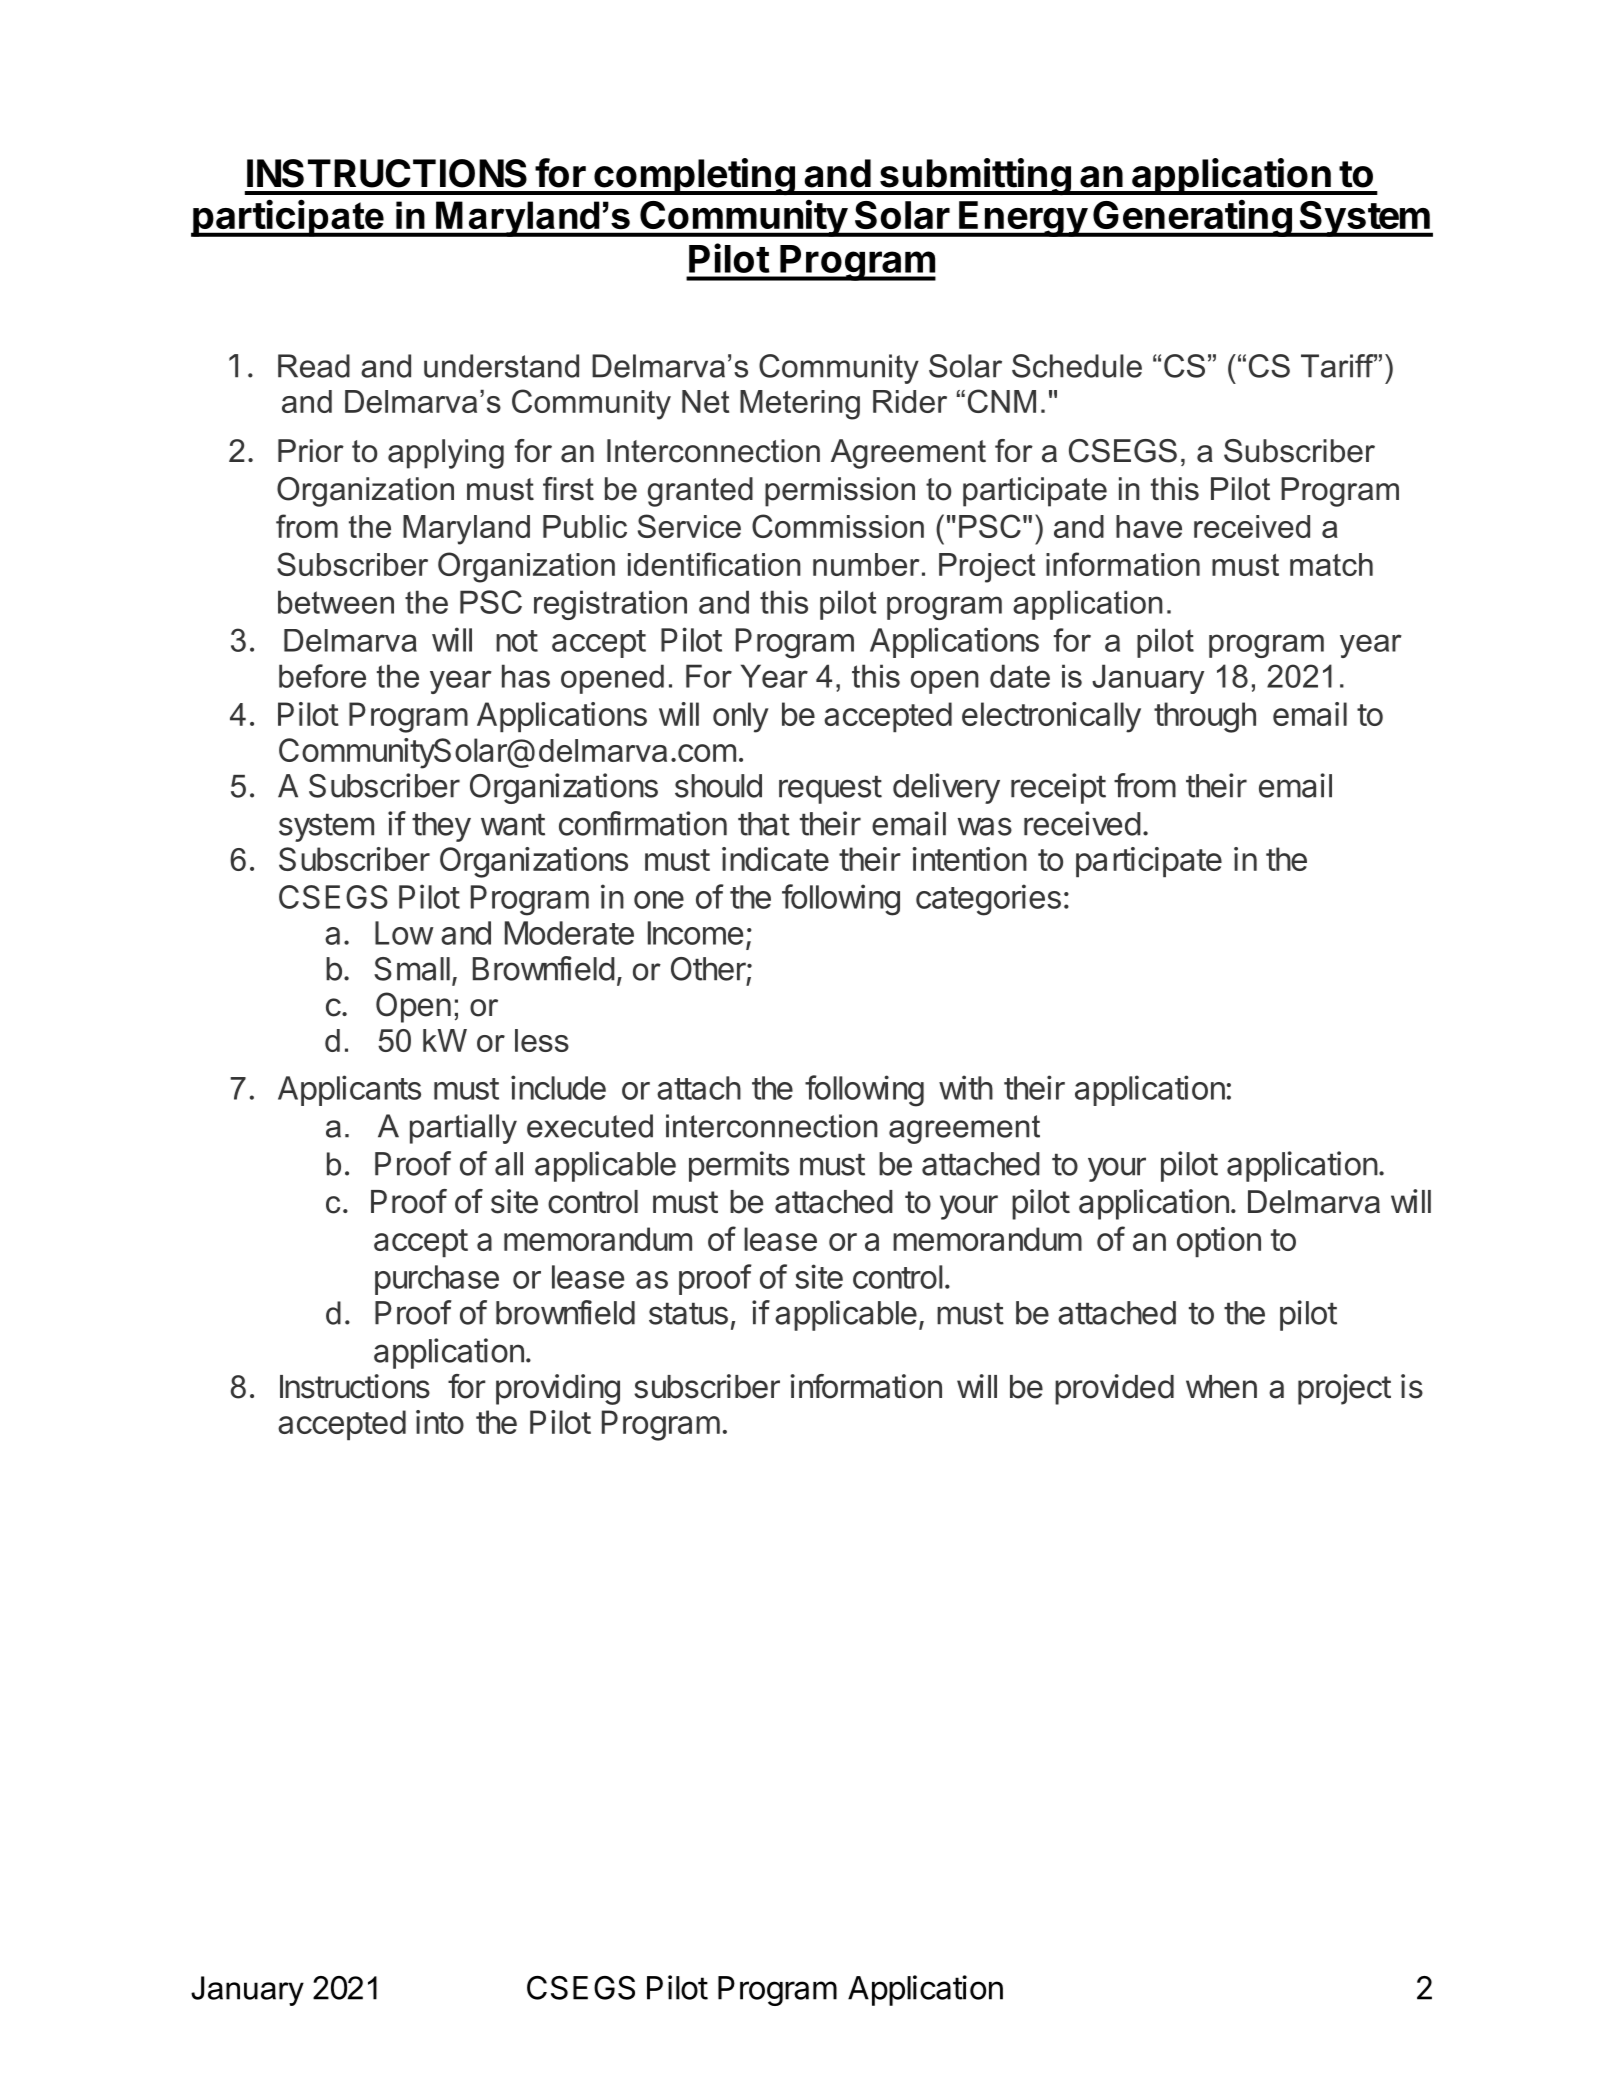 Image resolution: width=1622 pixels, height=2099 pixels. Describe the element at coordinates (988, 900) in the screenshot. I see `categories` at that location.
